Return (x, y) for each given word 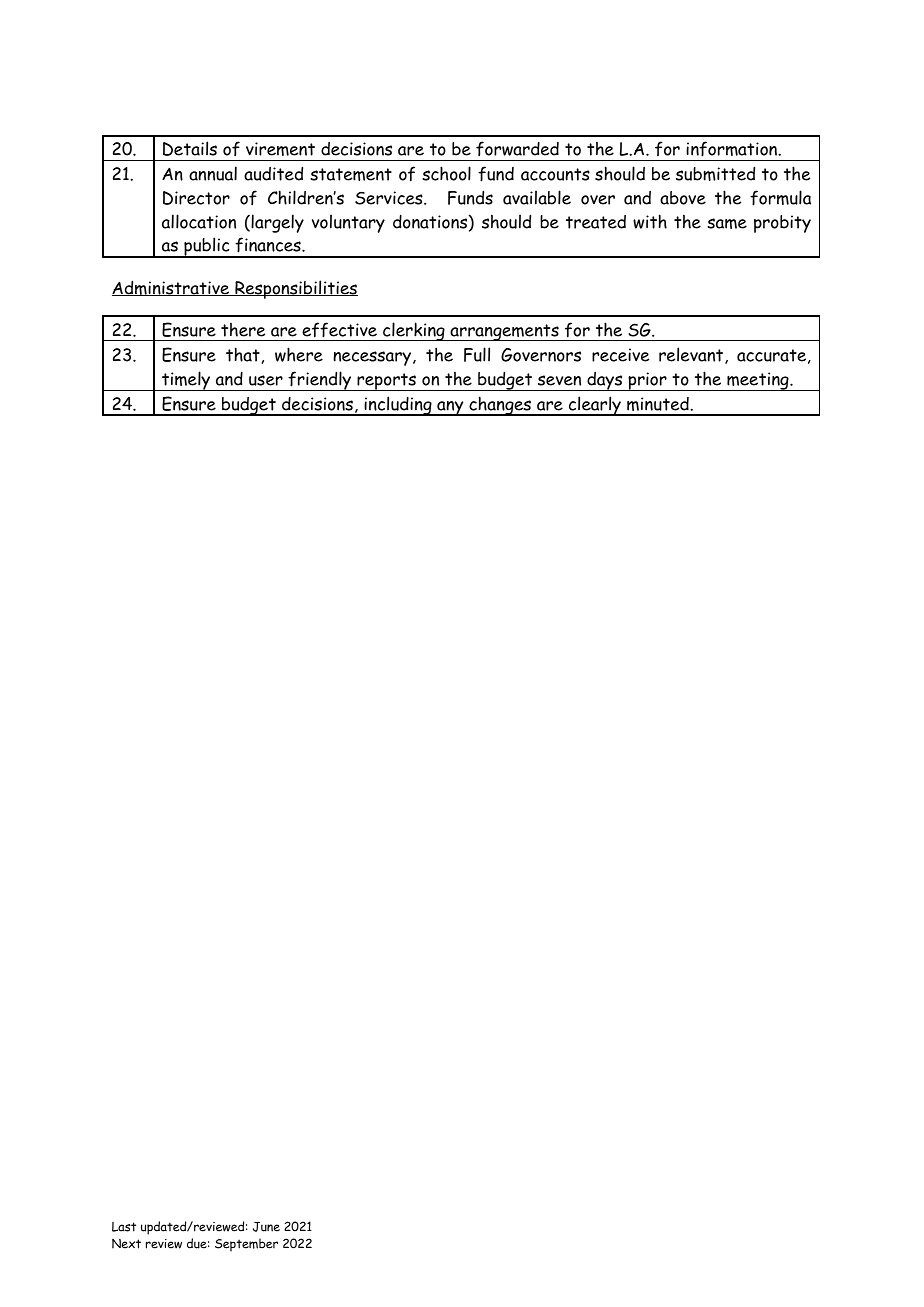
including (398, 406)
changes (500, 406)
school (446, 173)
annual (213, 173)
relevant (692, 355)
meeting (758, 381)
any (450, 408)
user (266, 380)
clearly (595, 406)
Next (126, 1244)
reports (387, 382)
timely (186, 381)
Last (124, 1227)
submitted (715, 173)
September (246, 1245)
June (266, 1227)
